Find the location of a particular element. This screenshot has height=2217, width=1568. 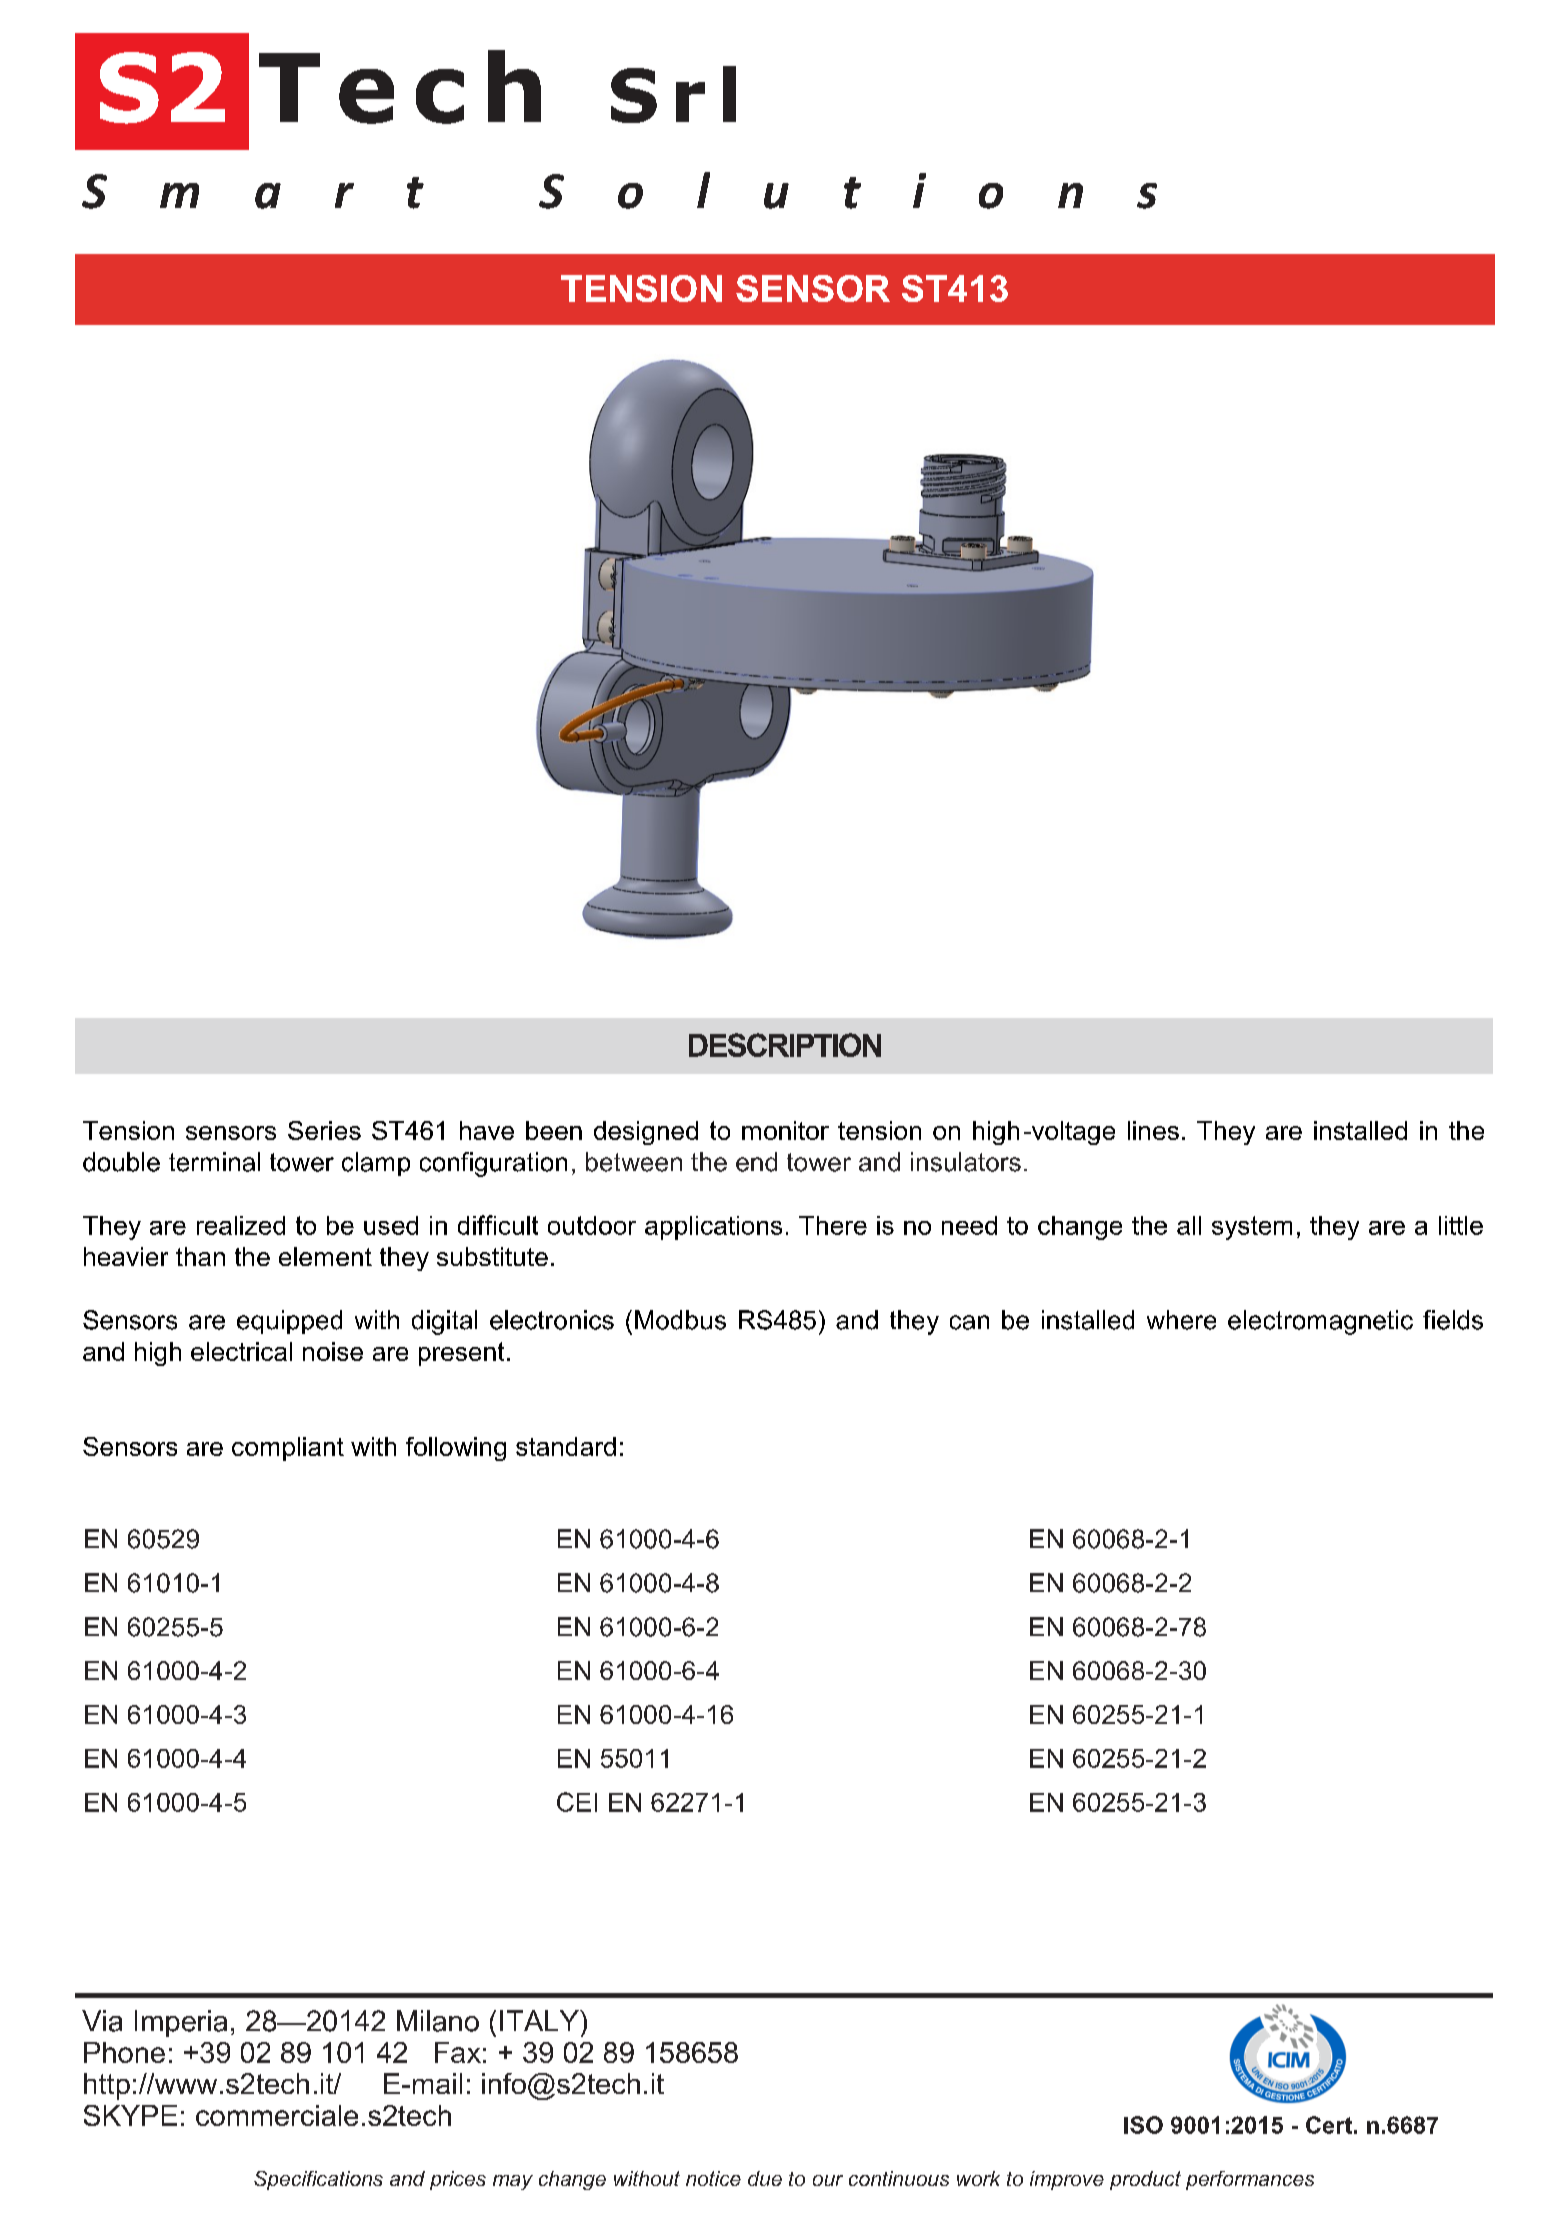

DESCRIPTION is located at coordinates (785, 1045).
